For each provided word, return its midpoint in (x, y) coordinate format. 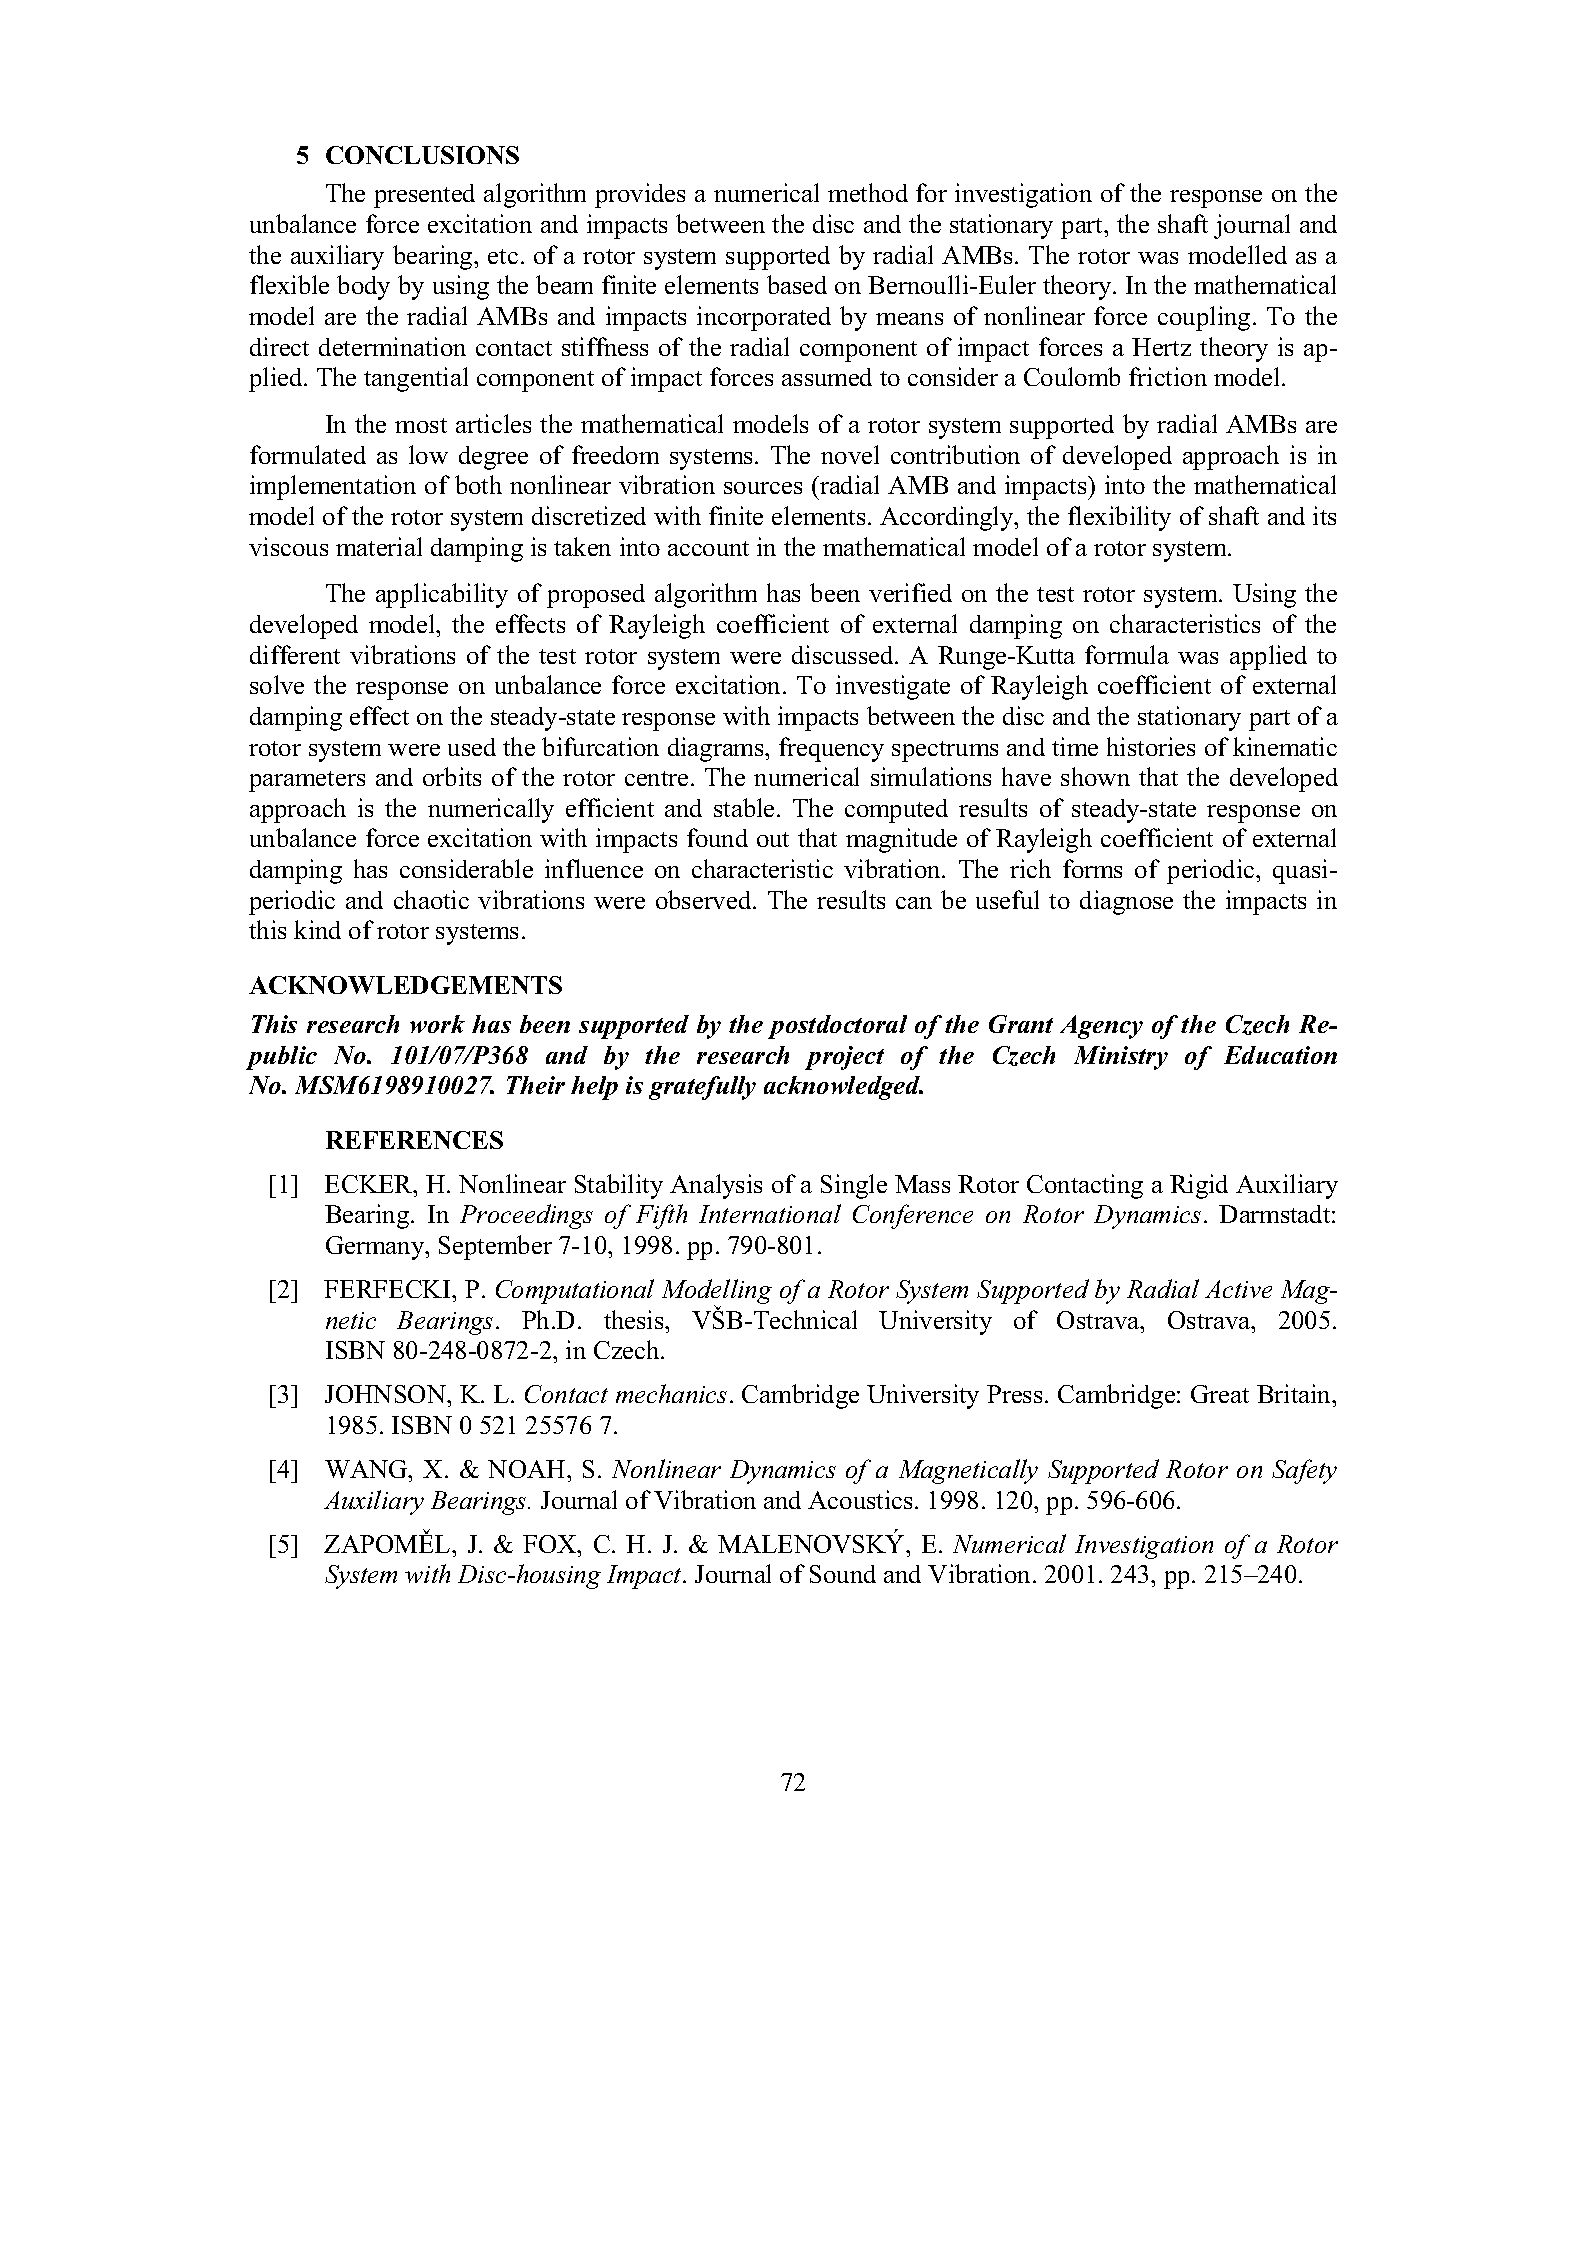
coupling (1204, 318)
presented (424, 196)
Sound (843, 1574)
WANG (367, 1469)
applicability (442, 595)
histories (1151, 746)
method (868, 192)
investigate (893, 687)
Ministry (1121, 1058)
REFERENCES (414, 1140)
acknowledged (843, 1088)
